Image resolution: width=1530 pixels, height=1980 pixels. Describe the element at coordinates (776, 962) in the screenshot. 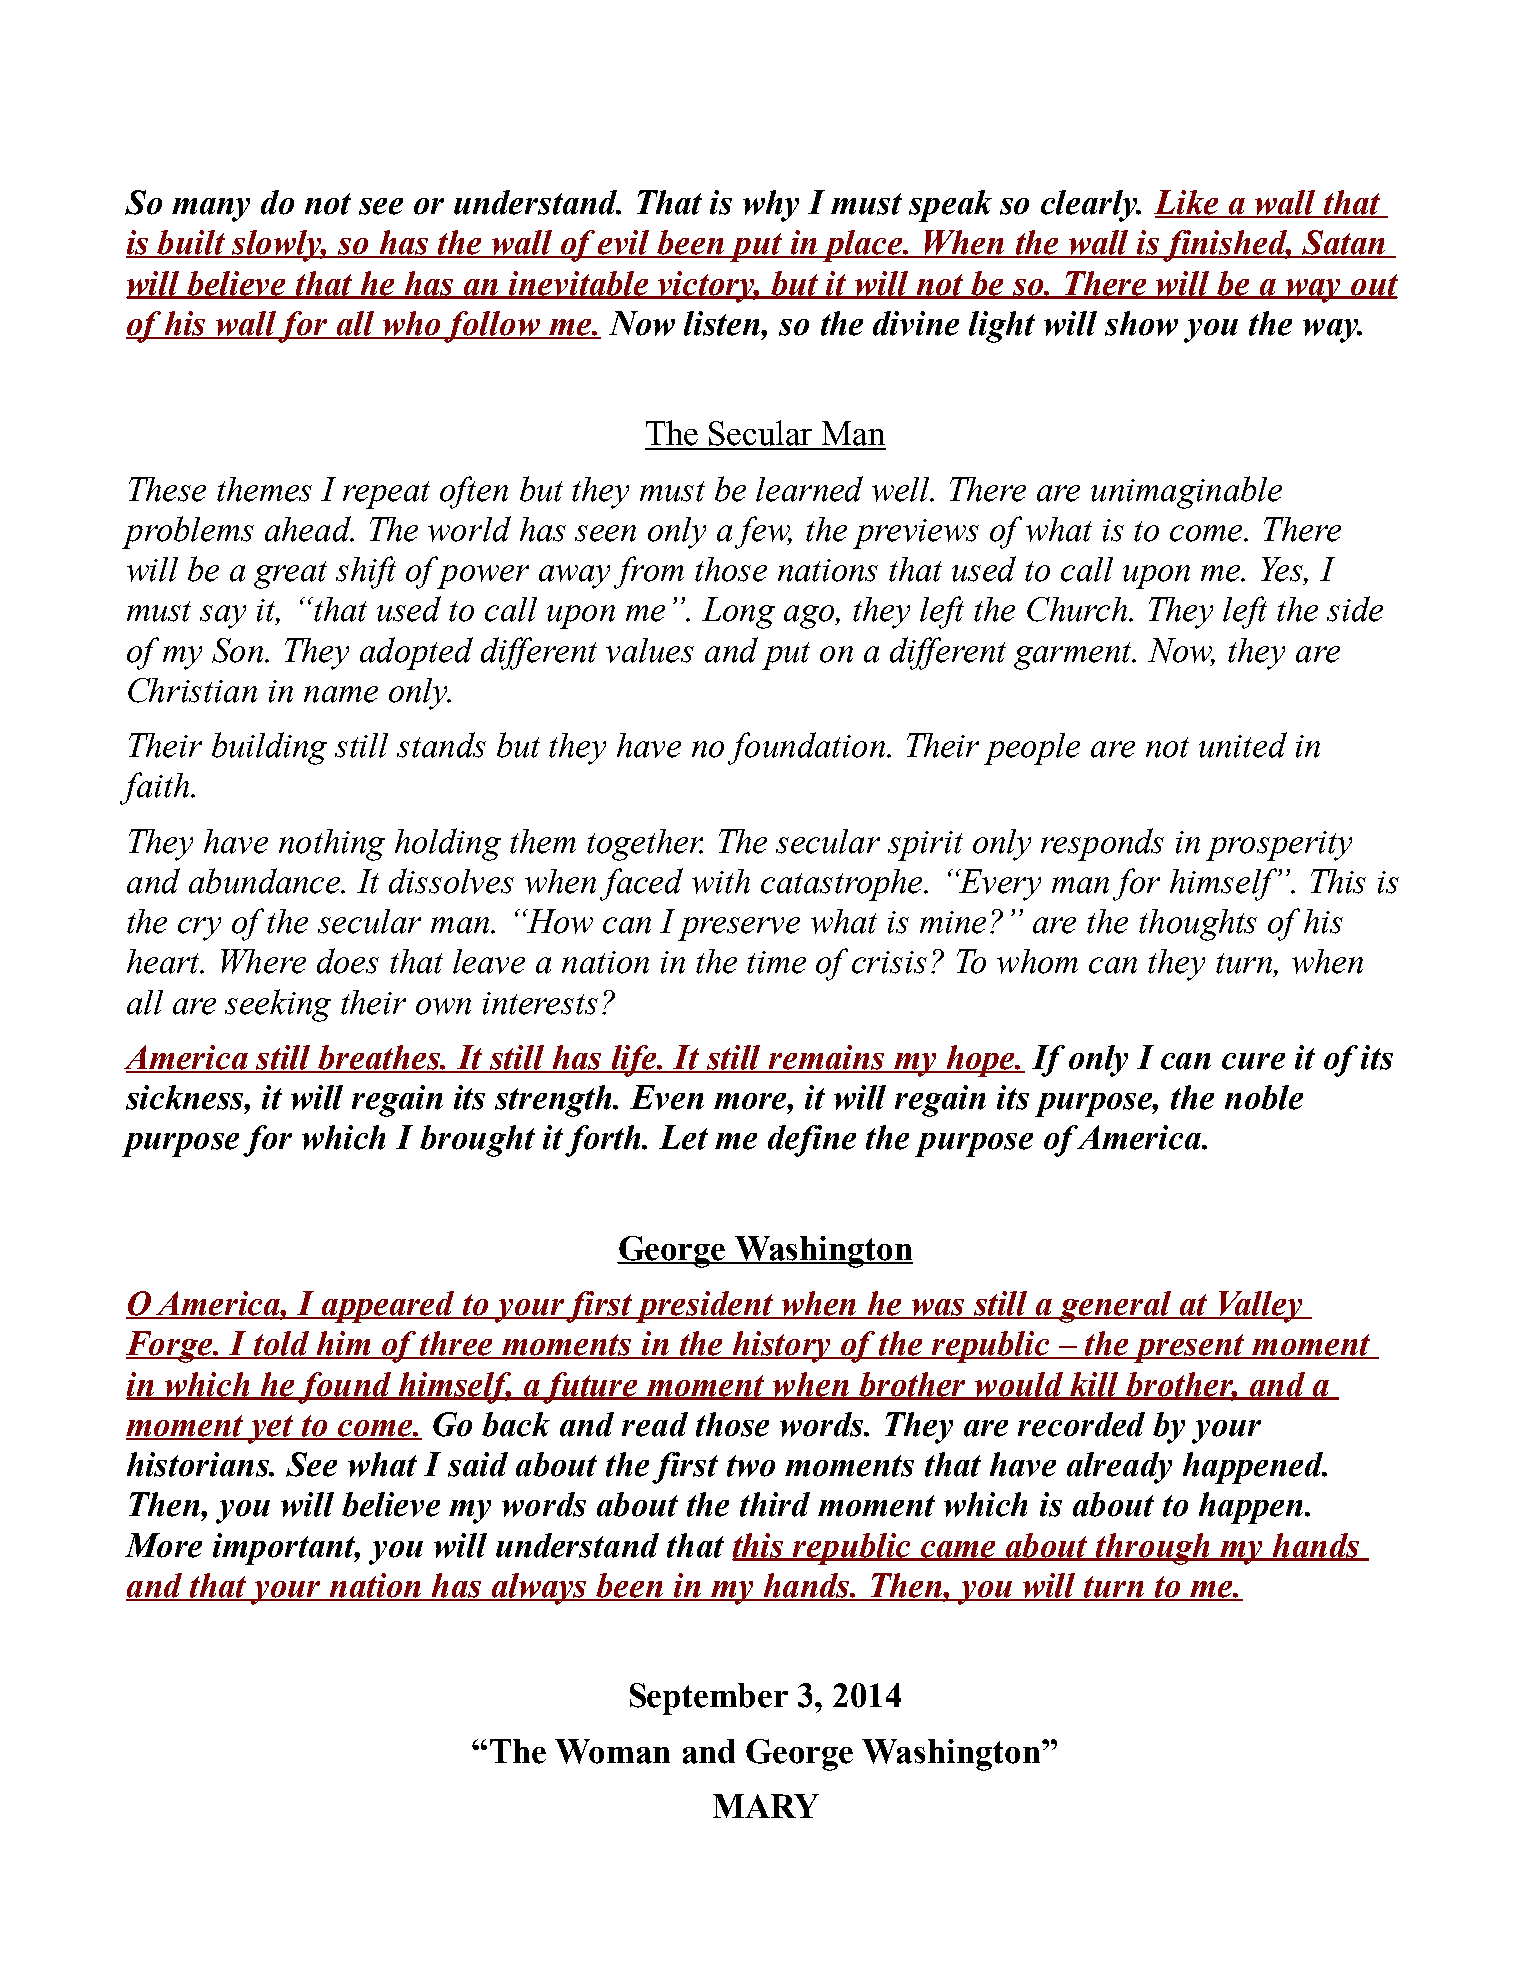

I see `time` at that location.
